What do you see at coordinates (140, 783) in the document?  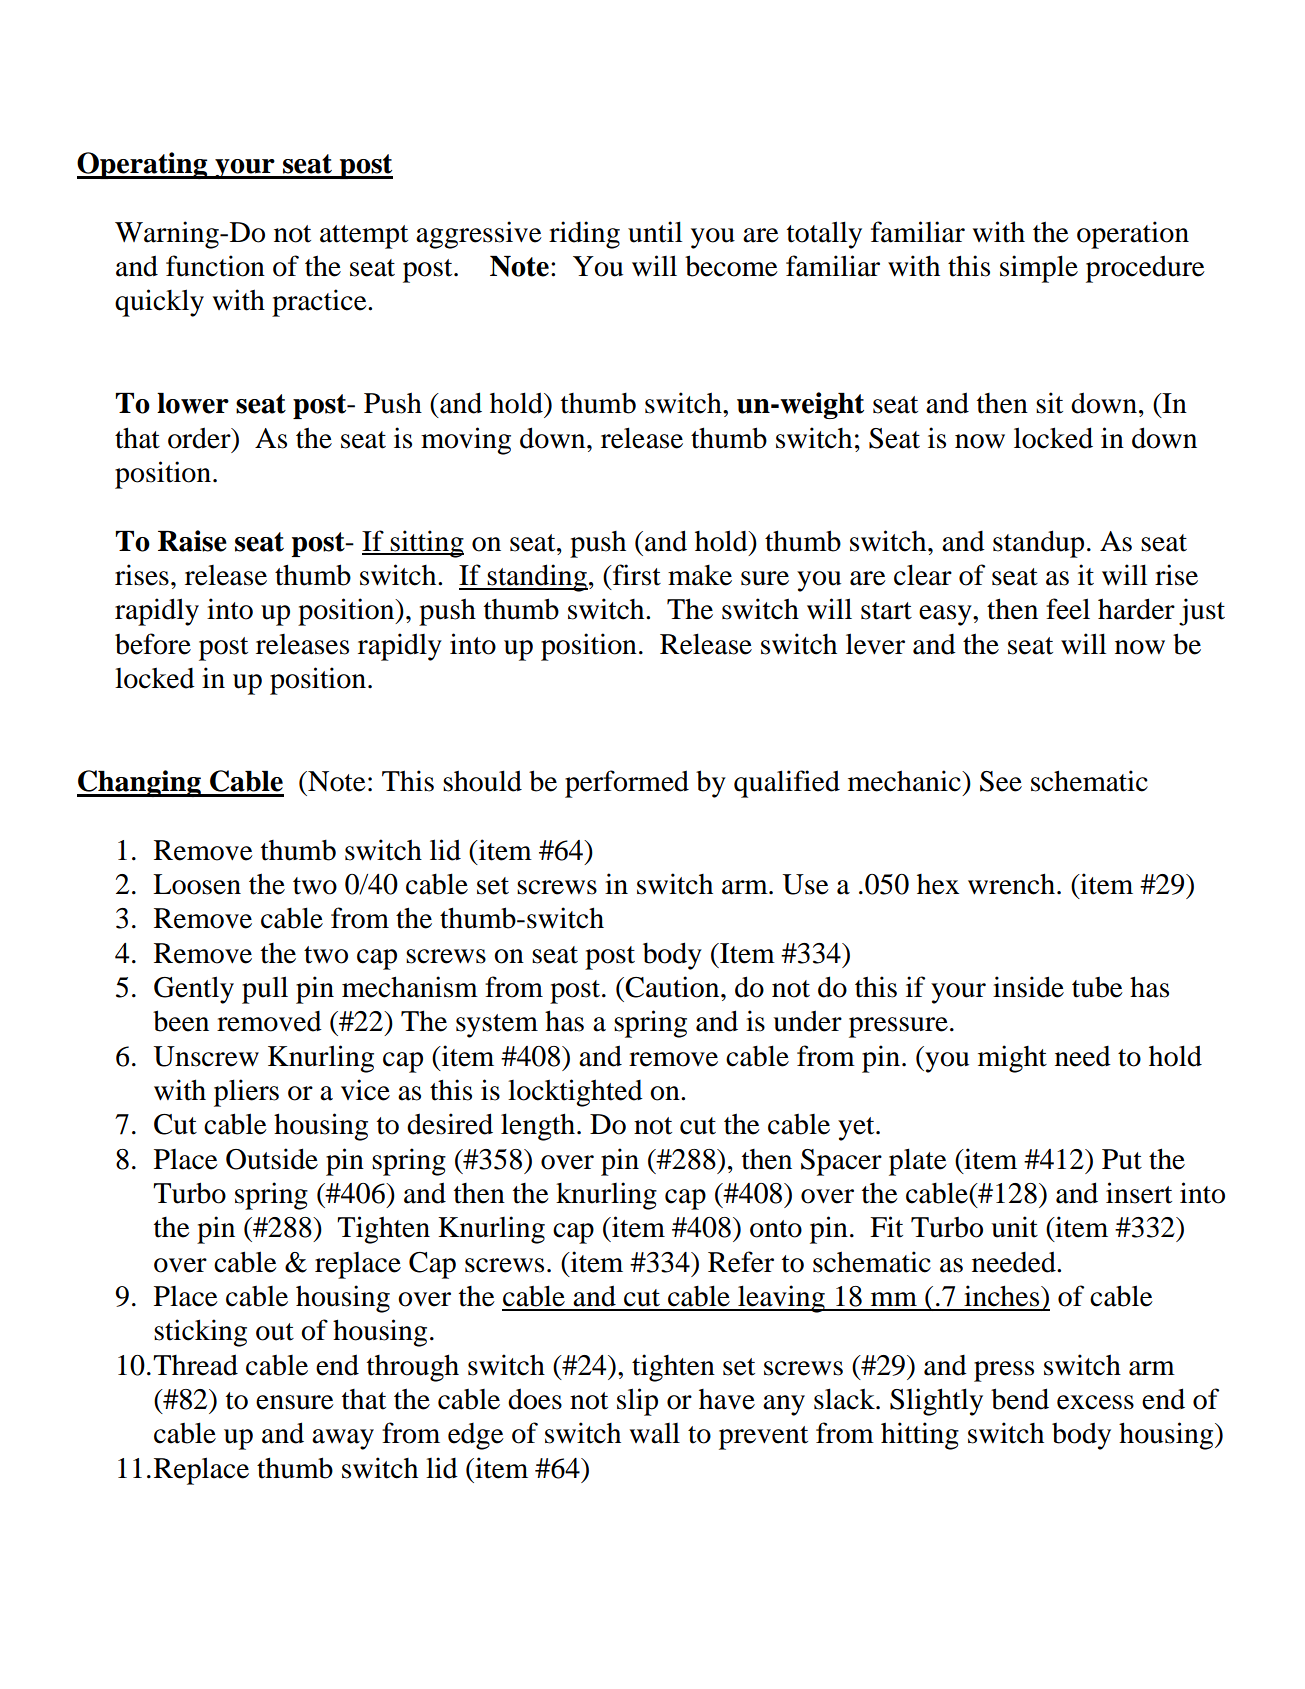 I see `Changing` at bounding box center [140, 783].
